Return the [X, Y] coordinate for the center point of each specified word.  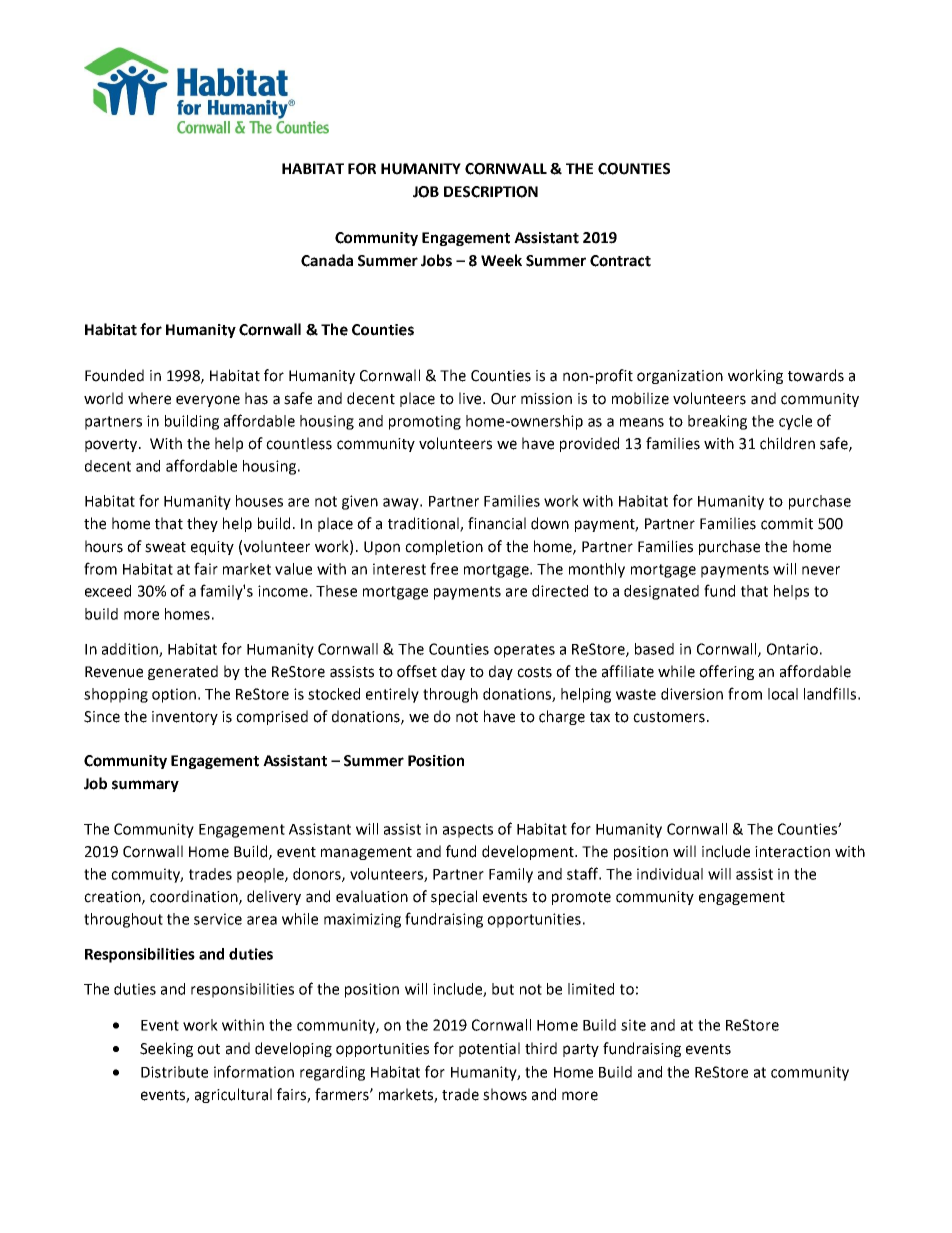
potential [489, 1049]
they [202, 524]
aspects [468, 831]
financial [497, 523]
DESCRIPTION [491, 192]
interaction [792, 852]
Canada [327, 260]
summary [145, 786]
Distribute [174, 1072]
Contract [620, 261]
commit [787, 524]
